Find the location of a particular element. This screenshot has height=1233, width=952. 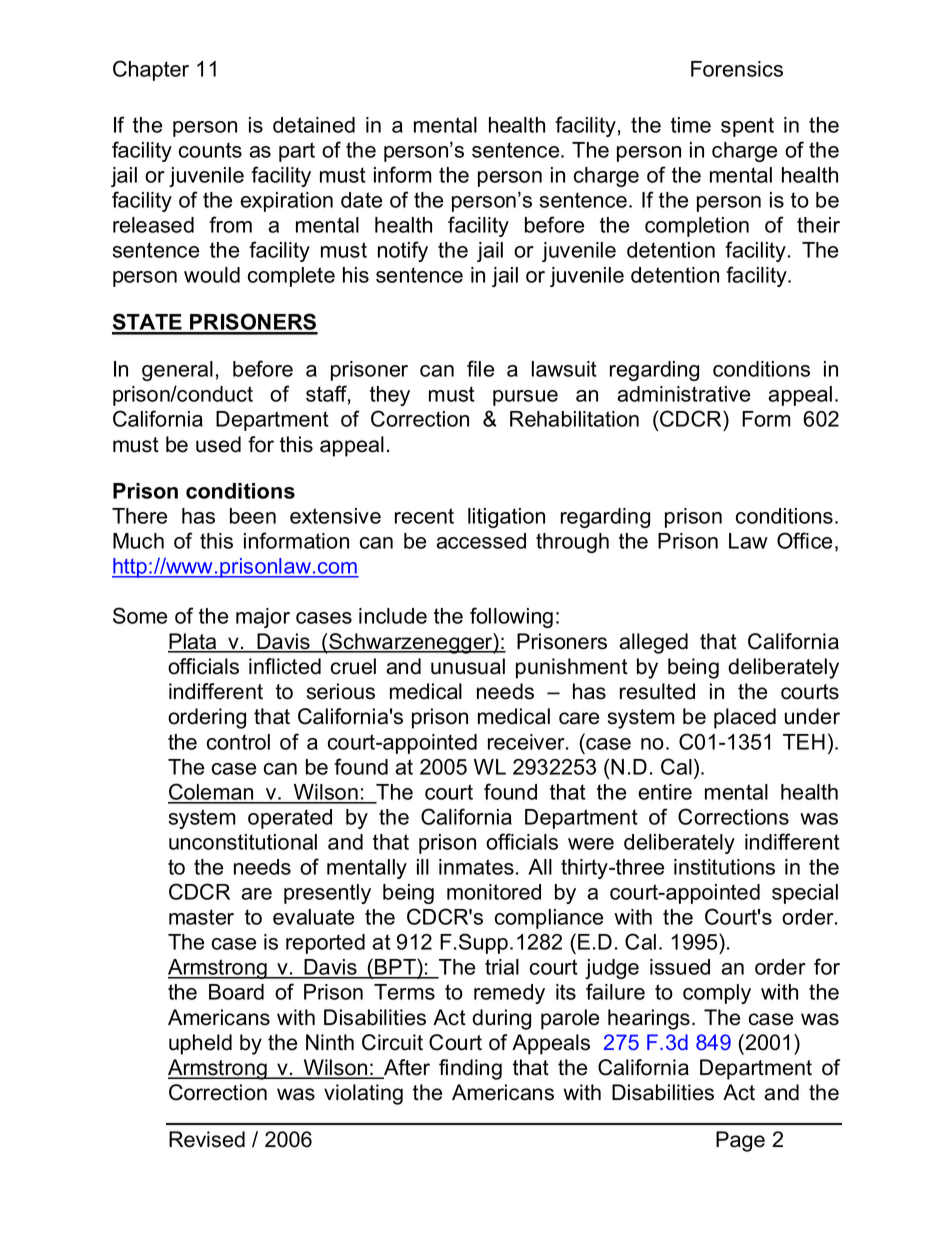

counts is located at coordinates (210, 150).
